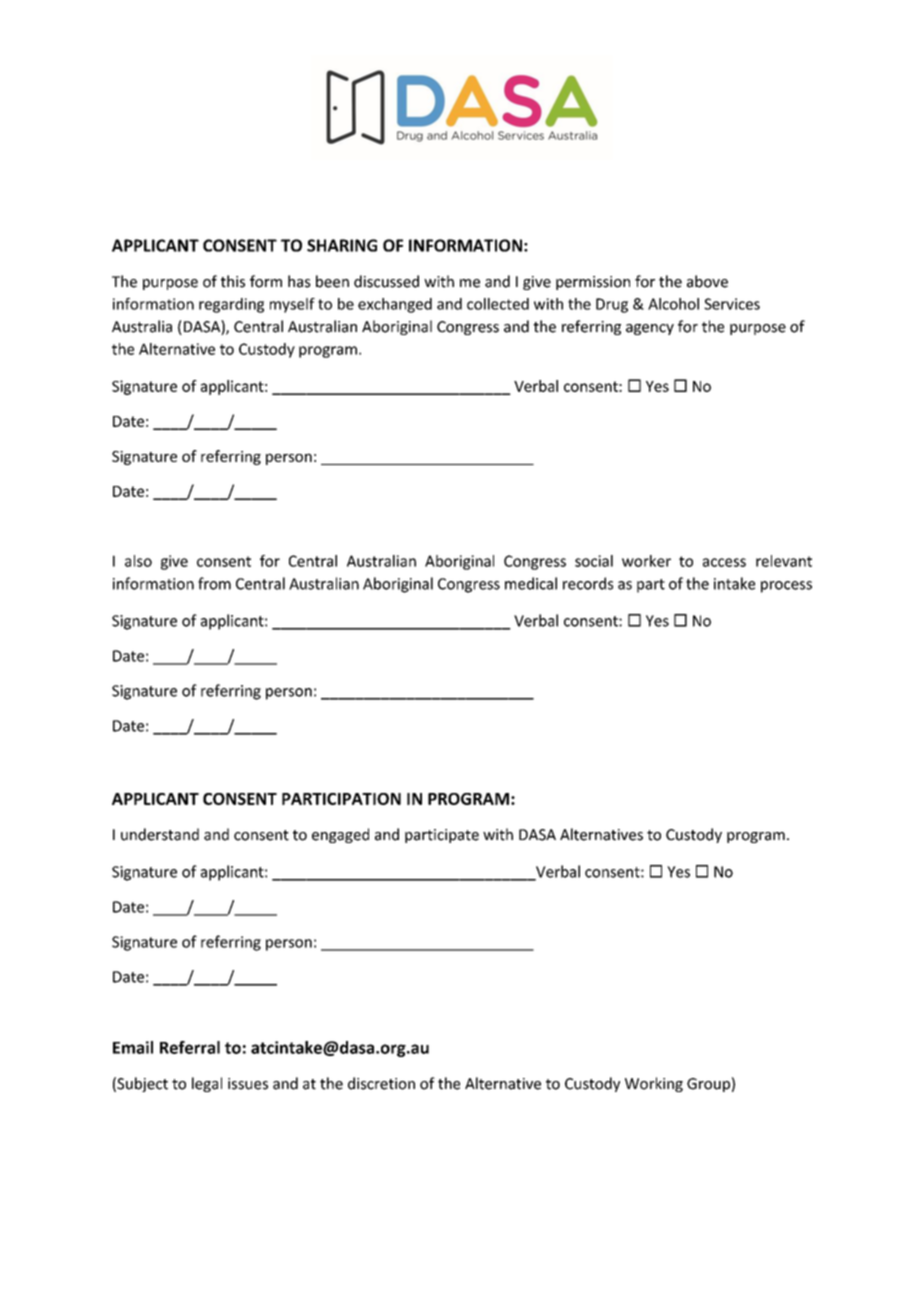  What do you see at coordinates (498, 304) in the screenshot?
I see `collected` at bounding box center [498, 304].
